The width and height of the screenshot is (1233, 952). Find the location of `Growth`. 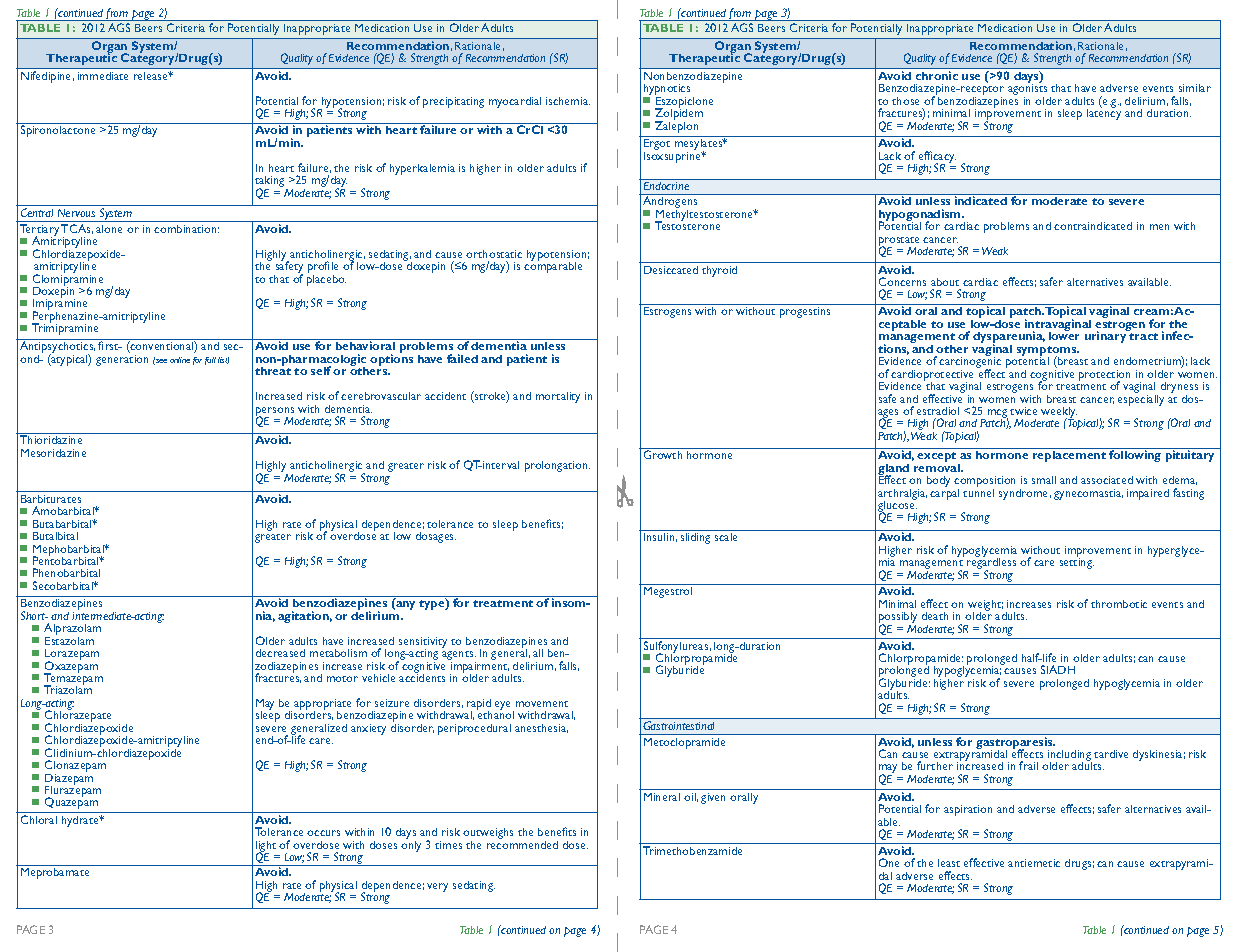

Growth is located at coordinates (663, 454).
